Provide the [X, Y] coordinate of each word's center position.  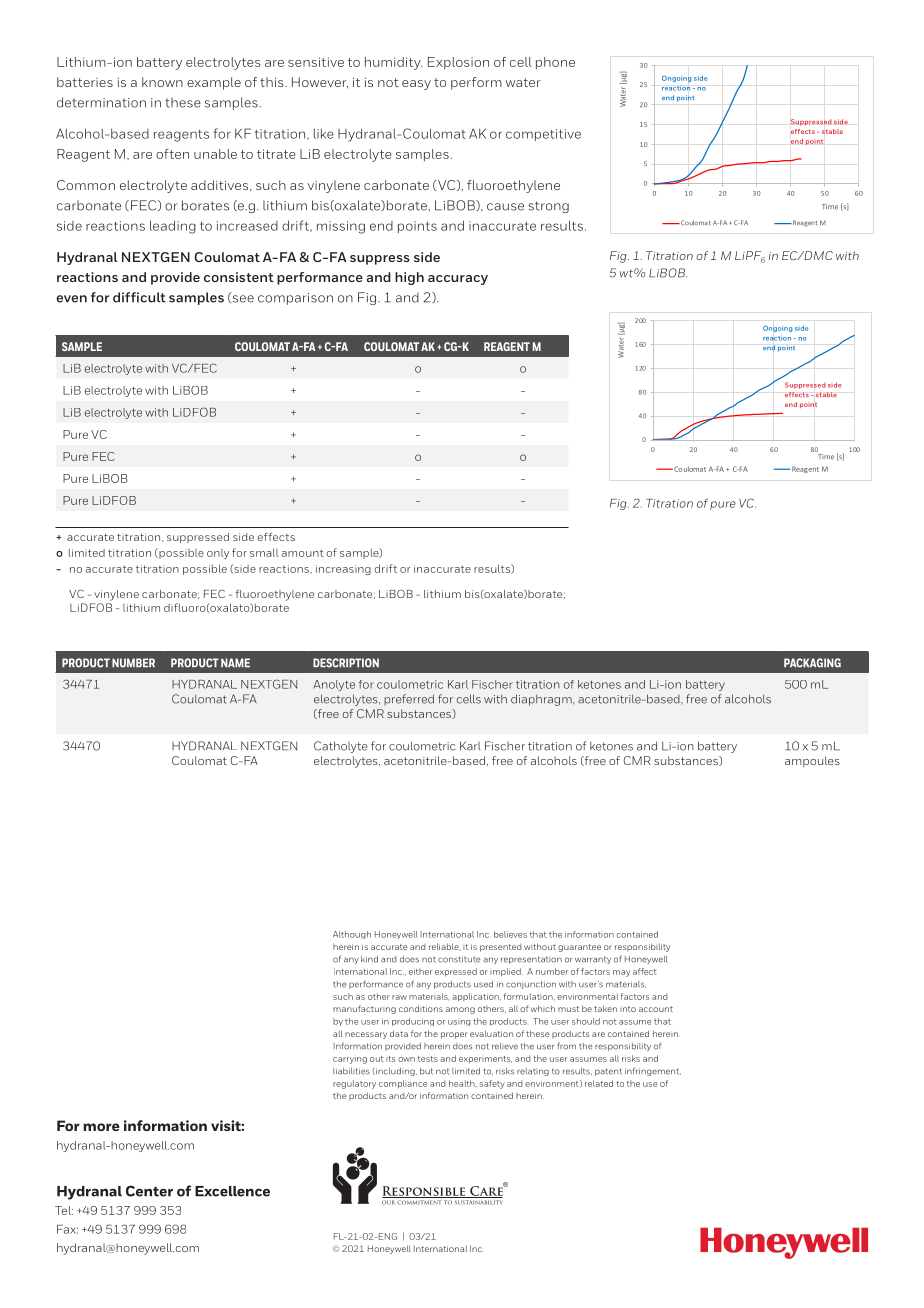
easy [416, 85]
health [463, 1083]
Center [149, 1191]
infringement [653, 1071]
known [162, 82]
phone [555, 63]
